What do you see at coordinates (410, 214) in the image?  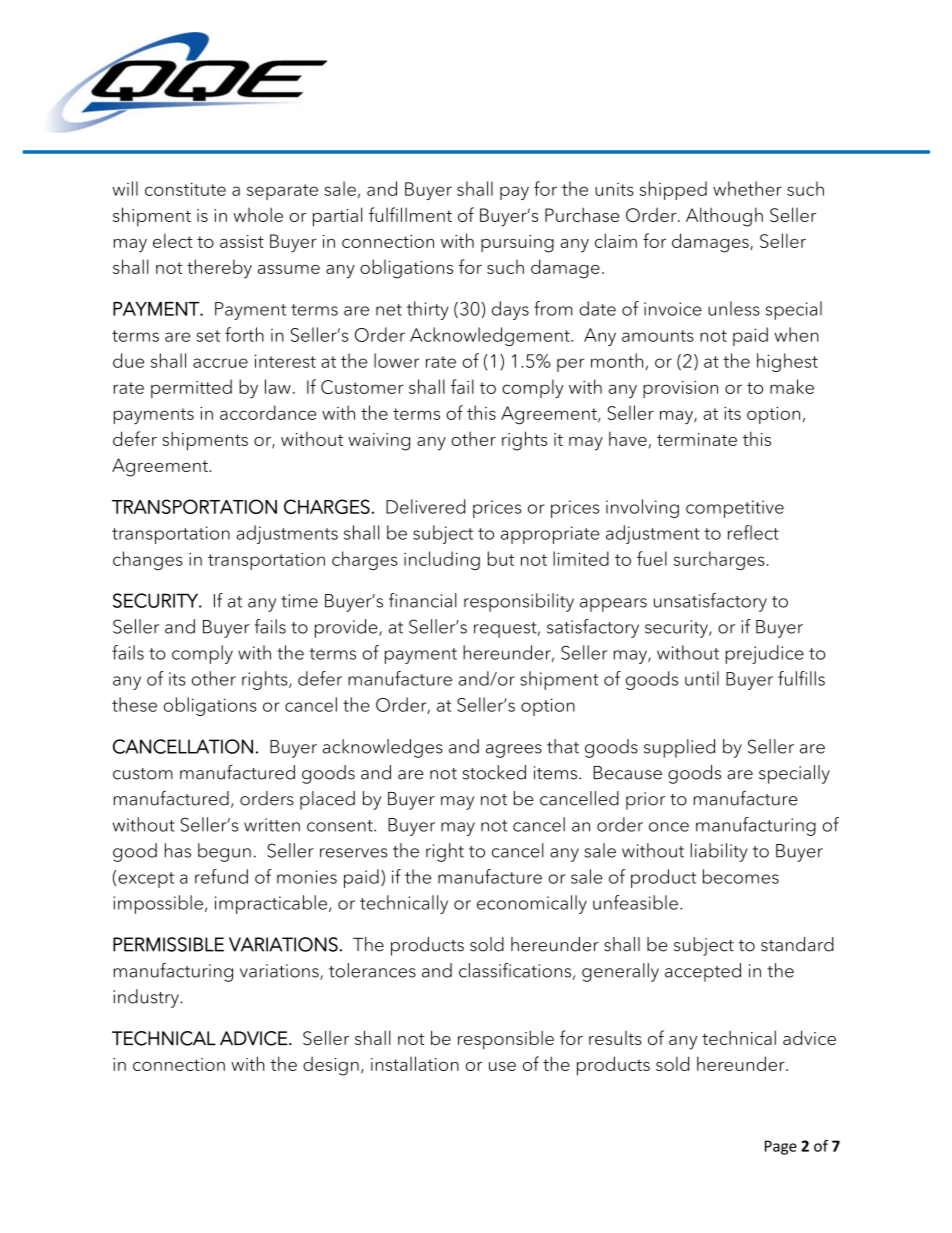 I see `fulfillment` at bounding box center [410, 214].
